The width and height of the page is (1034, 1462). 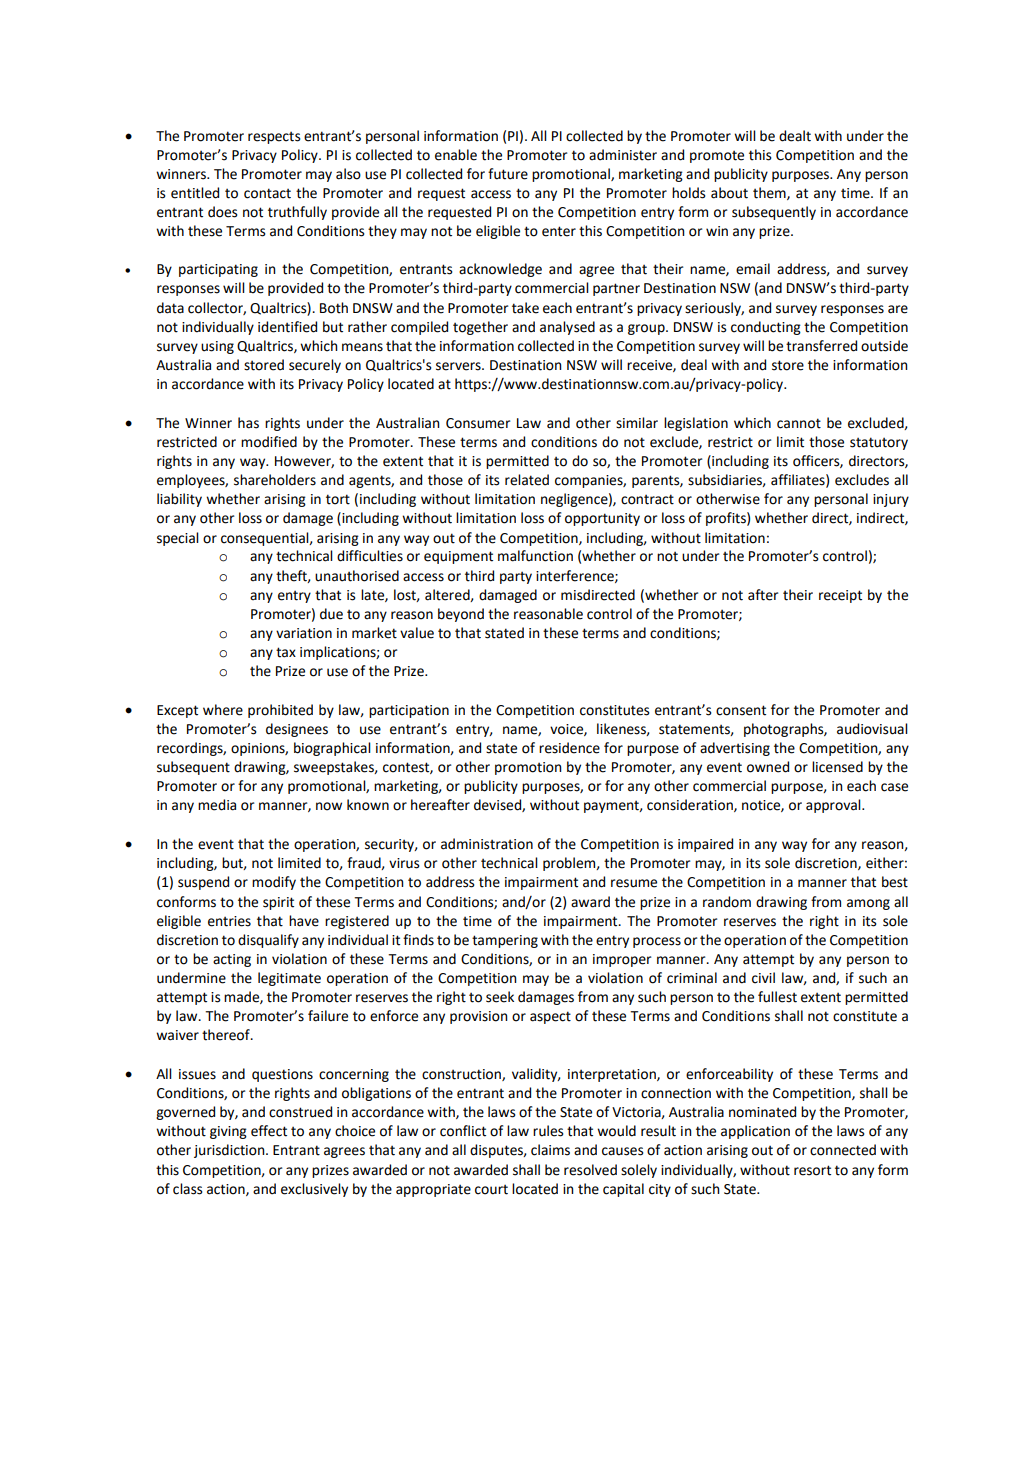 What do you see at coordinates (812, 1170) in the page?
I see `resort` at bounding box center [812, 1170].
